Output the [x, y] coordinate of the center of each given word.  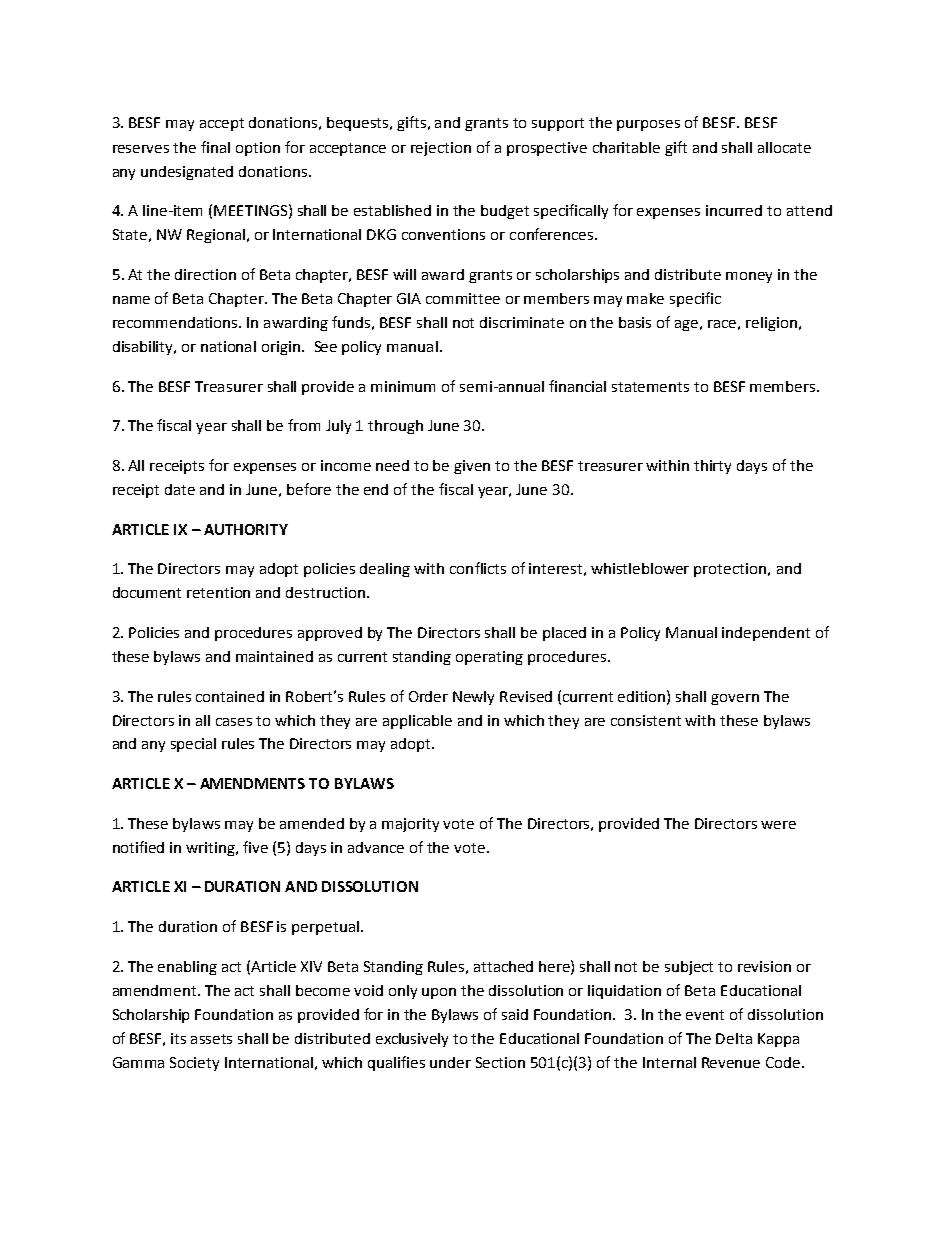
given [472, 467]
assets [211, 1039]
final [215, 147]
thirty [712, 467]
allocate [784, 147]
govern [735, 699]
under [450, 1062]
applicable [417, 722]
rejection [441, 149]
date [180, 489]
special [193, 745]
